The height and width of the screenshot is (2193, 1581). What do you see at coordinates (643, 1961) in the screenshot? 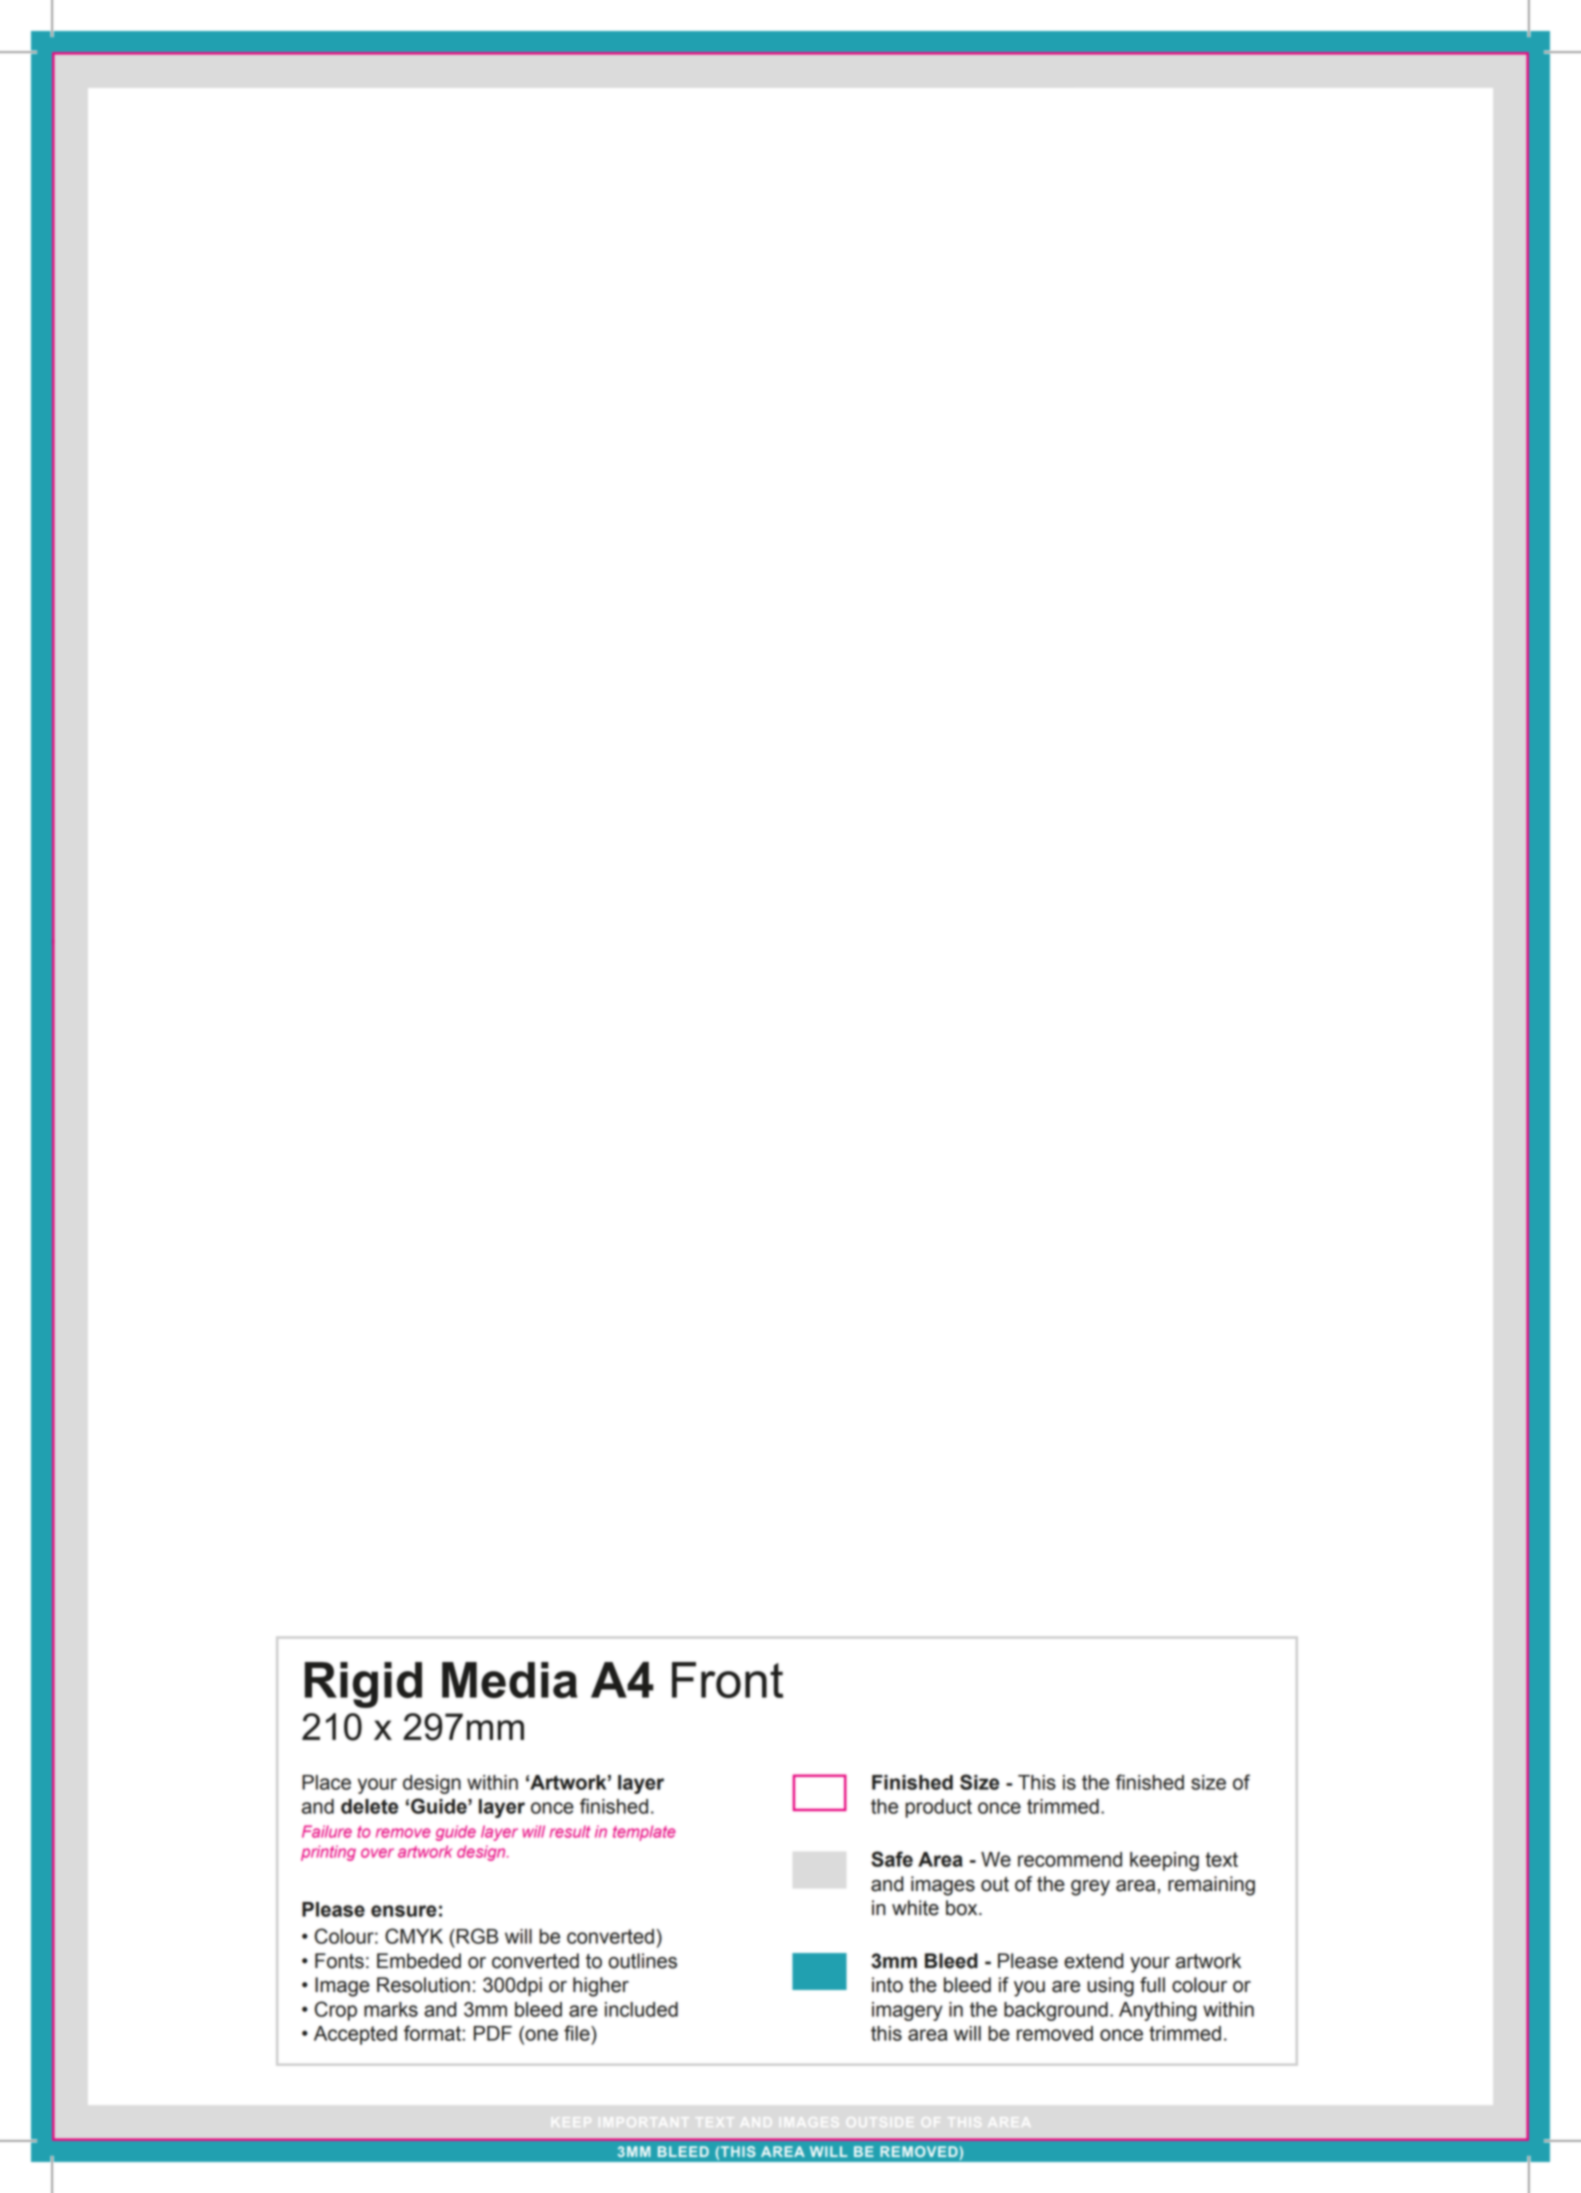
I see `outlines` at bounding box center [643, 1961].
